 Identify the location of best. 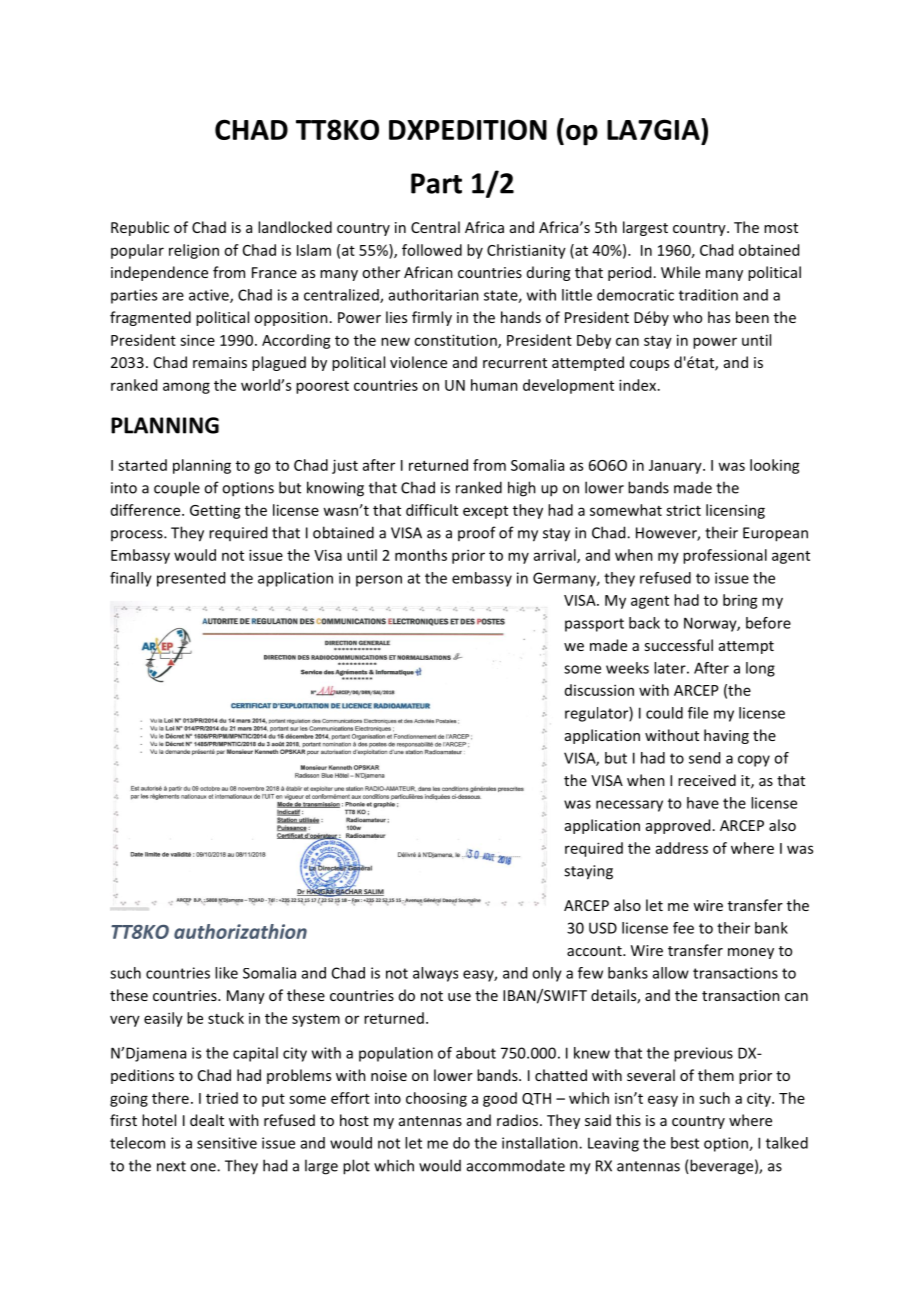
(685, 1143).
